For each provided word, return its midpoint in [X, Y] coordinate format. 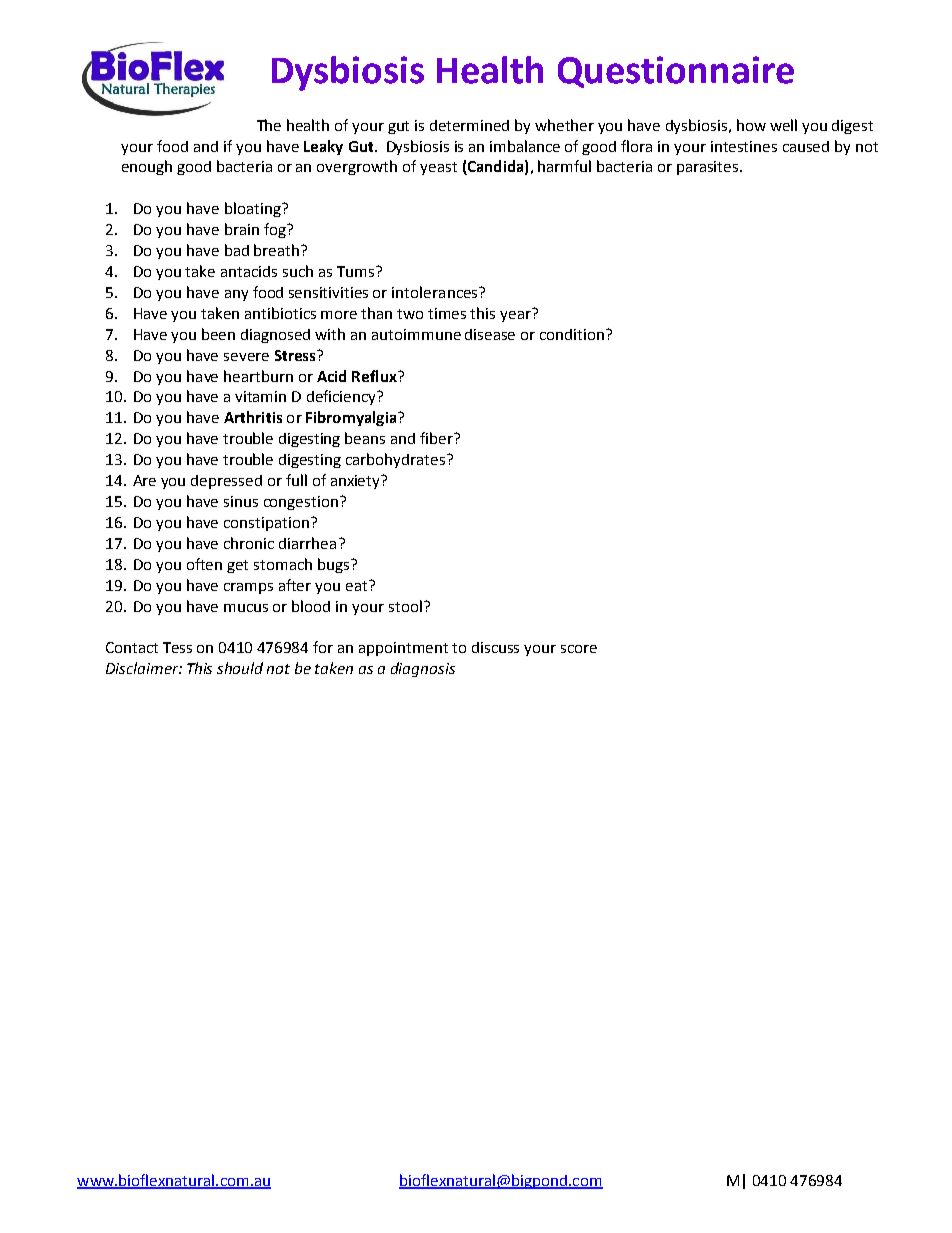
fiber [438, 438]
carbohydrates [395, 460]
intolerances [436, 292]
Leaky [323, 147]
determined [469, 125]
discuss [495, 647]
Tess [177, 647]
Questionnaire [676, 72]
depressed [226, 482]
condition [573, 334]
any [236, 295]
